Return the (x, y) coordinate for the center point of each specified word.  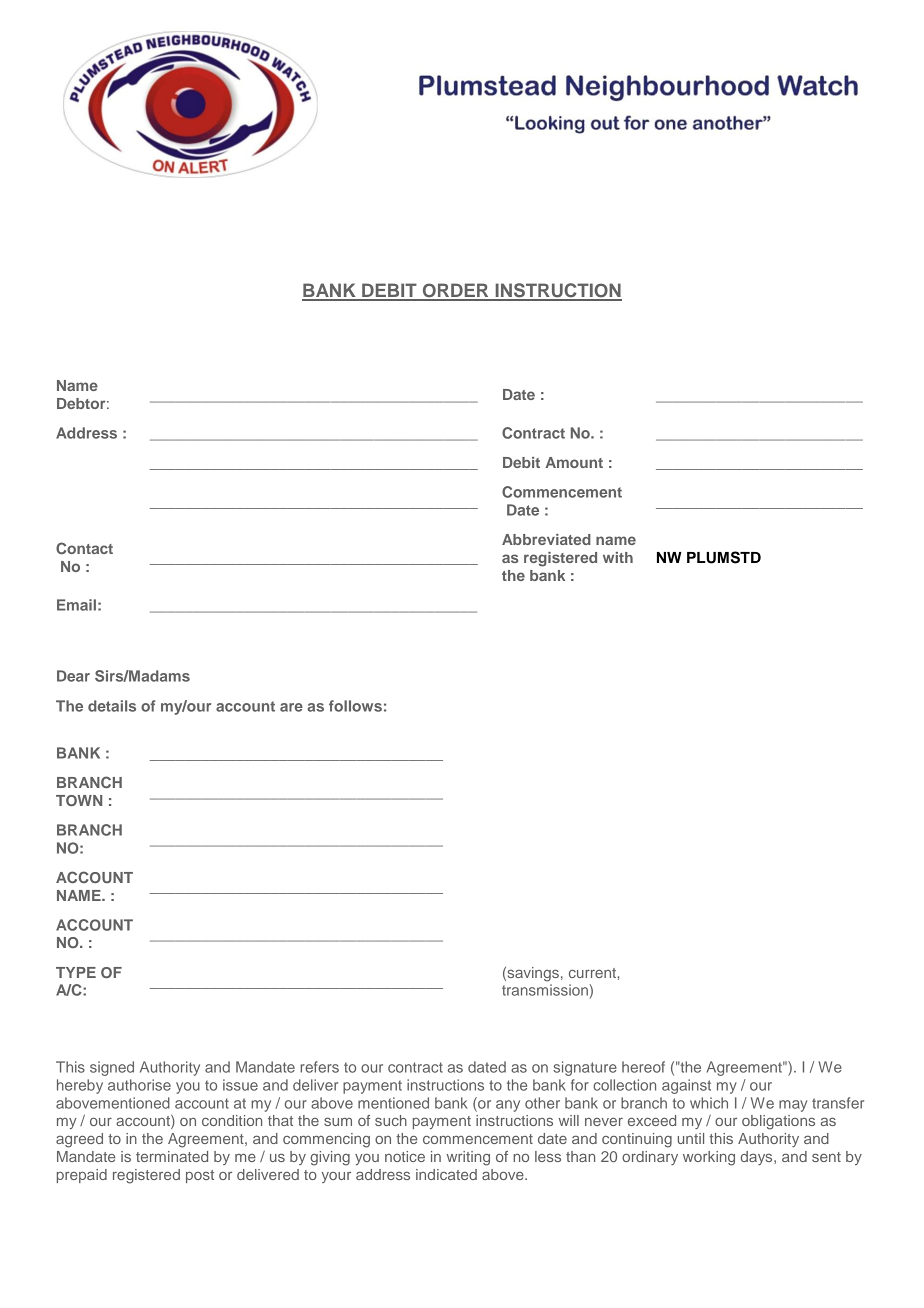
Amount (574, 462)
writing (468, 1158)
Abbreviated (546, 539)
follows (355, 706)
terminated (172, 1156)
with (618, 557)
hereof (643, 1067)
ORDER (455, 291)
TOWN (79, 800)
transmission (546, 990)
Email (76, 605)
